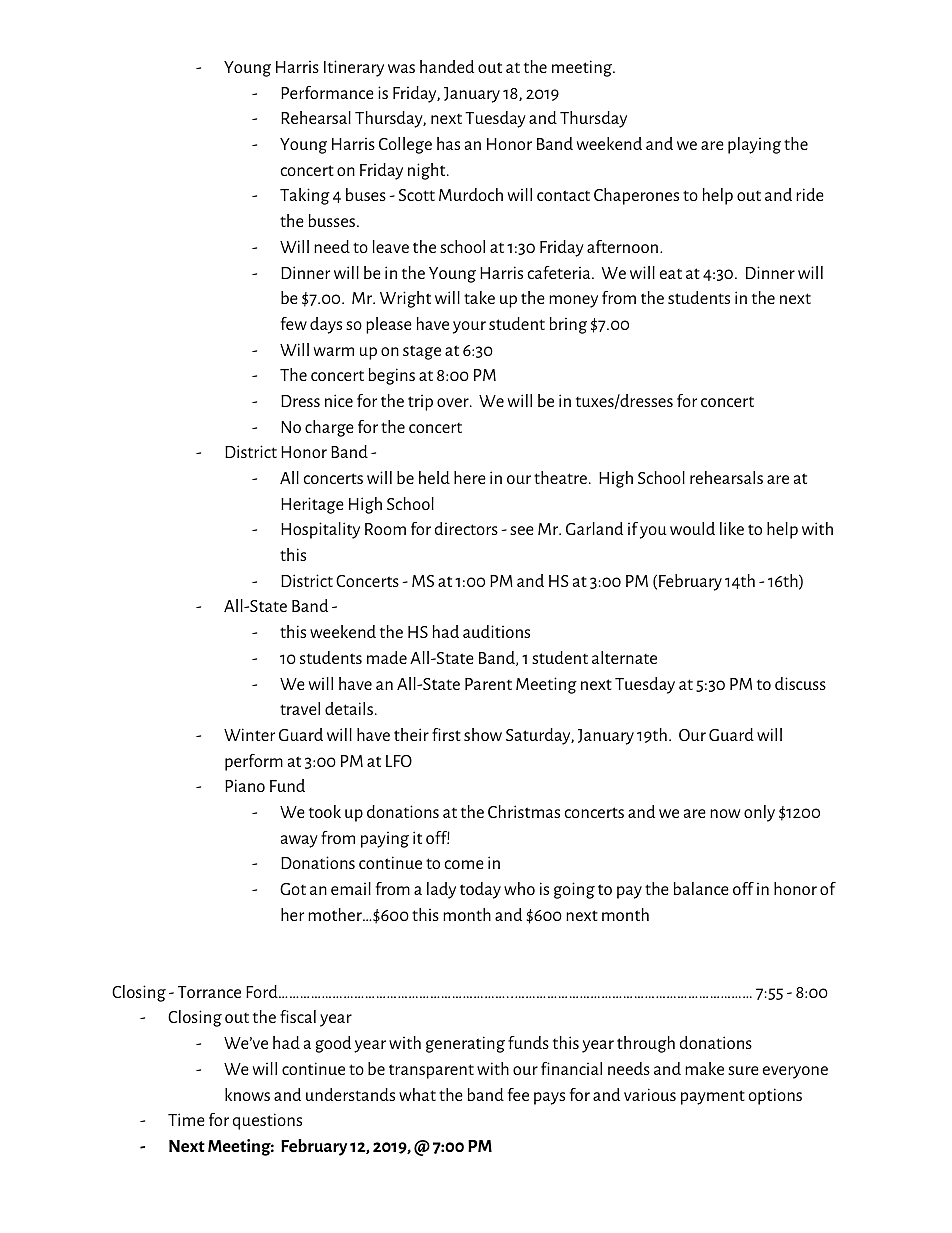 The image size is (952, 1233). What do you see at coordinates (732, 528) in the page?
I see `like` at bounding box center [732, 528].
